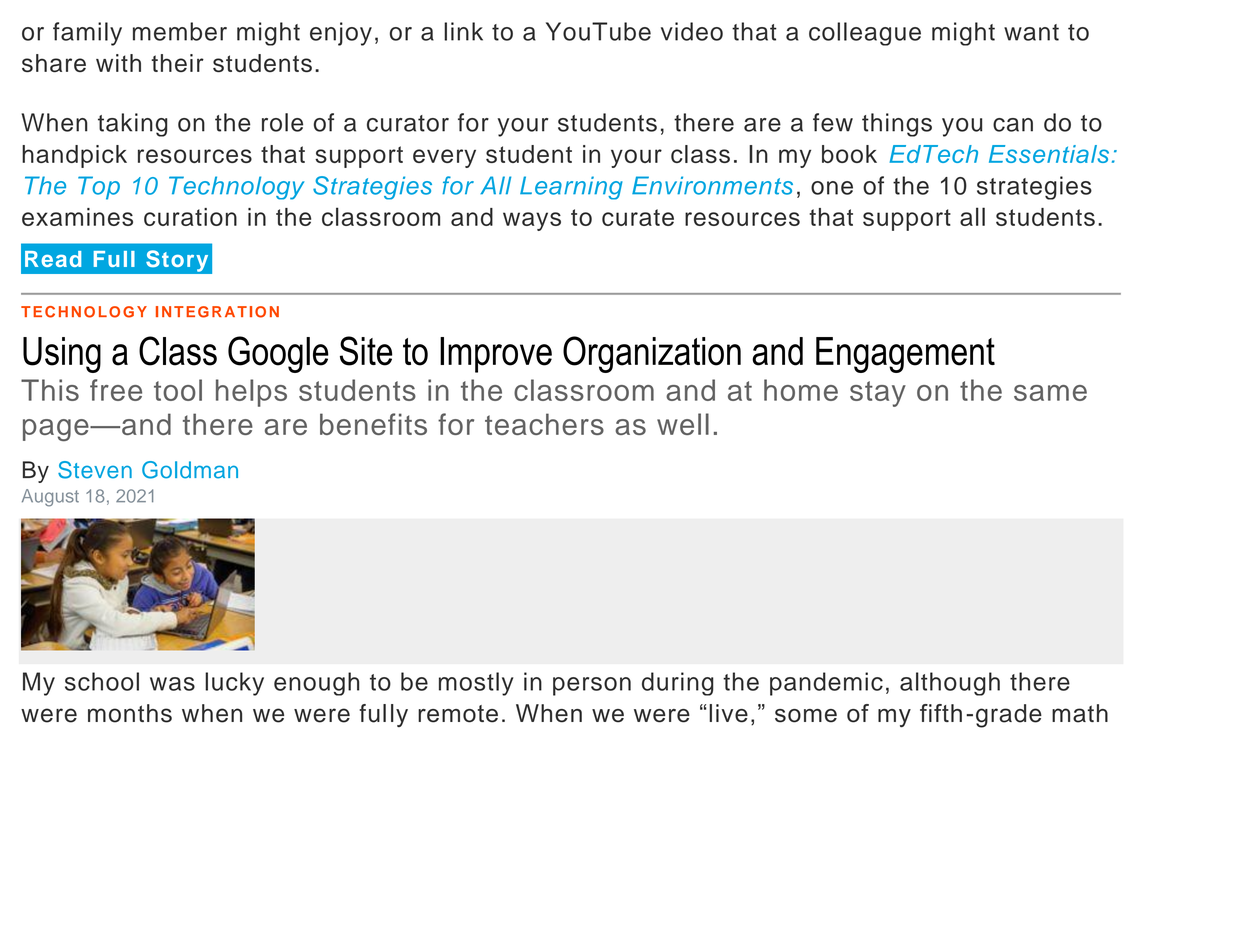  Describe the element at coordinates (592, 686) in the image. I see `person` at that location.
